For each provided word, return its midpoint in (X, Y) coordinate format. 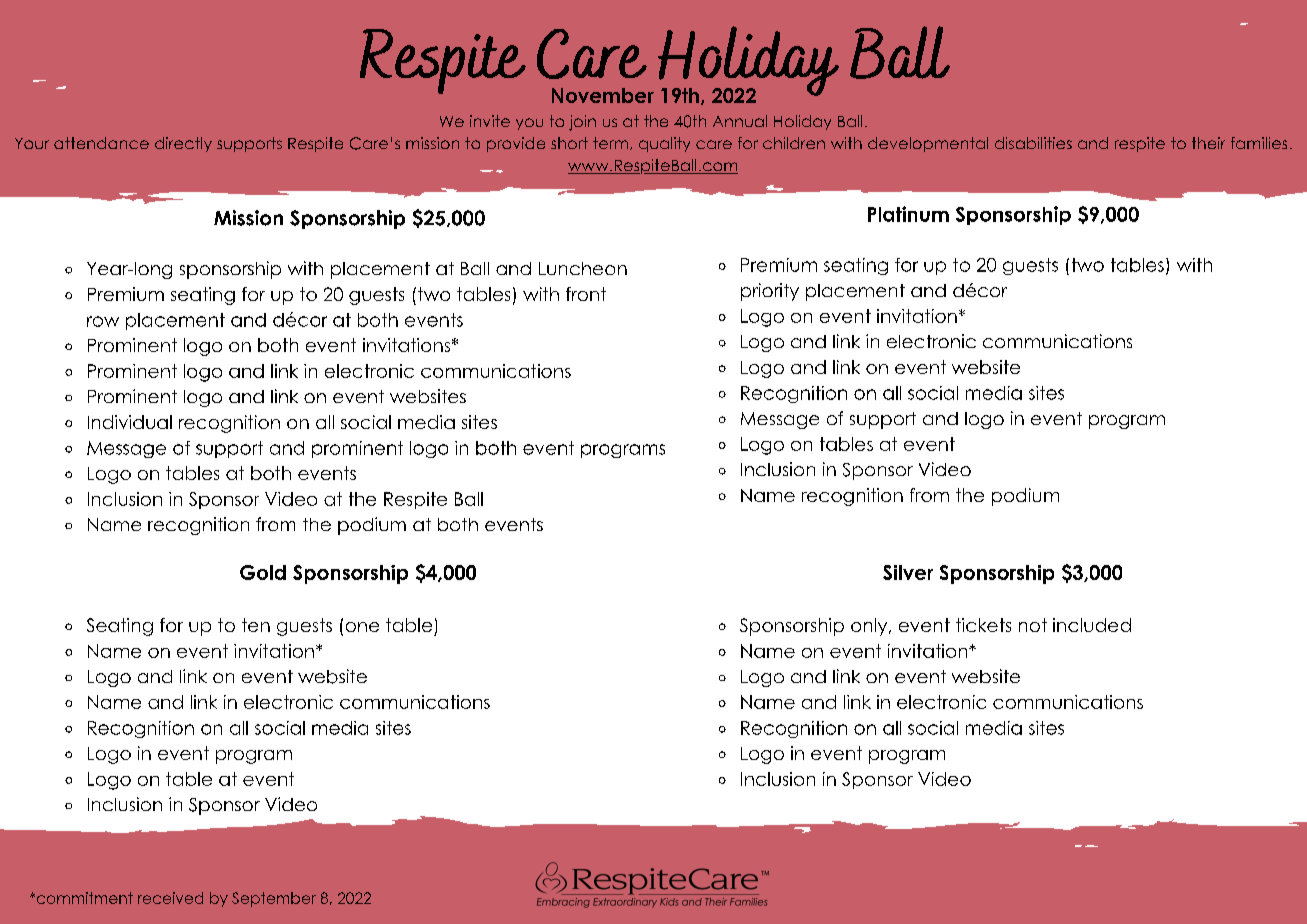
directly (183, 144)
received (170, 898)
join (582, 123)
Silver (908, 572)
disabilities (1033, 143)
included (1092, 625)
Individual (130, 422)
